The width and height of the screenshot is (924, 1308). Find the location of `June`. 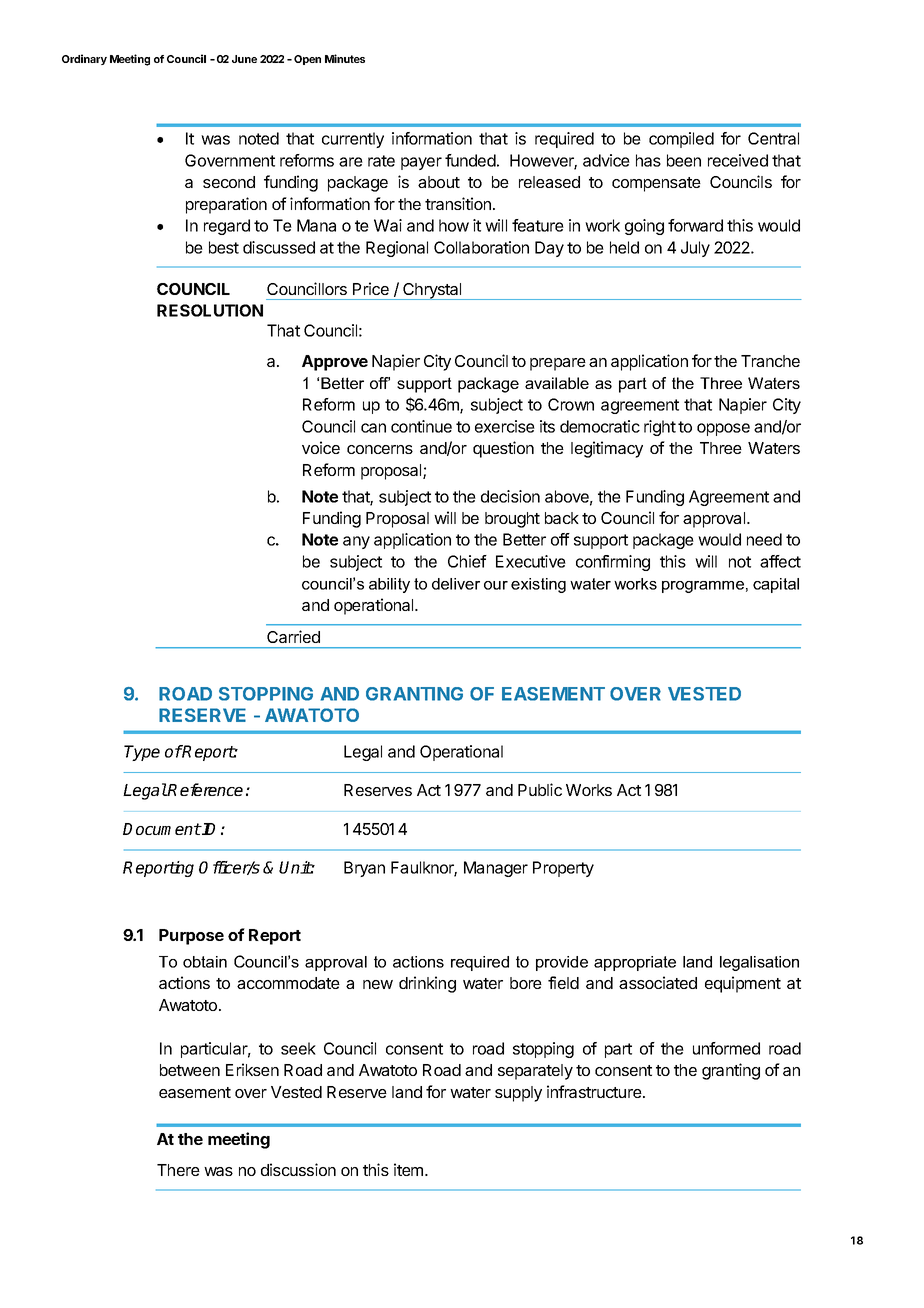

June is located at coordinates (244, 59).
